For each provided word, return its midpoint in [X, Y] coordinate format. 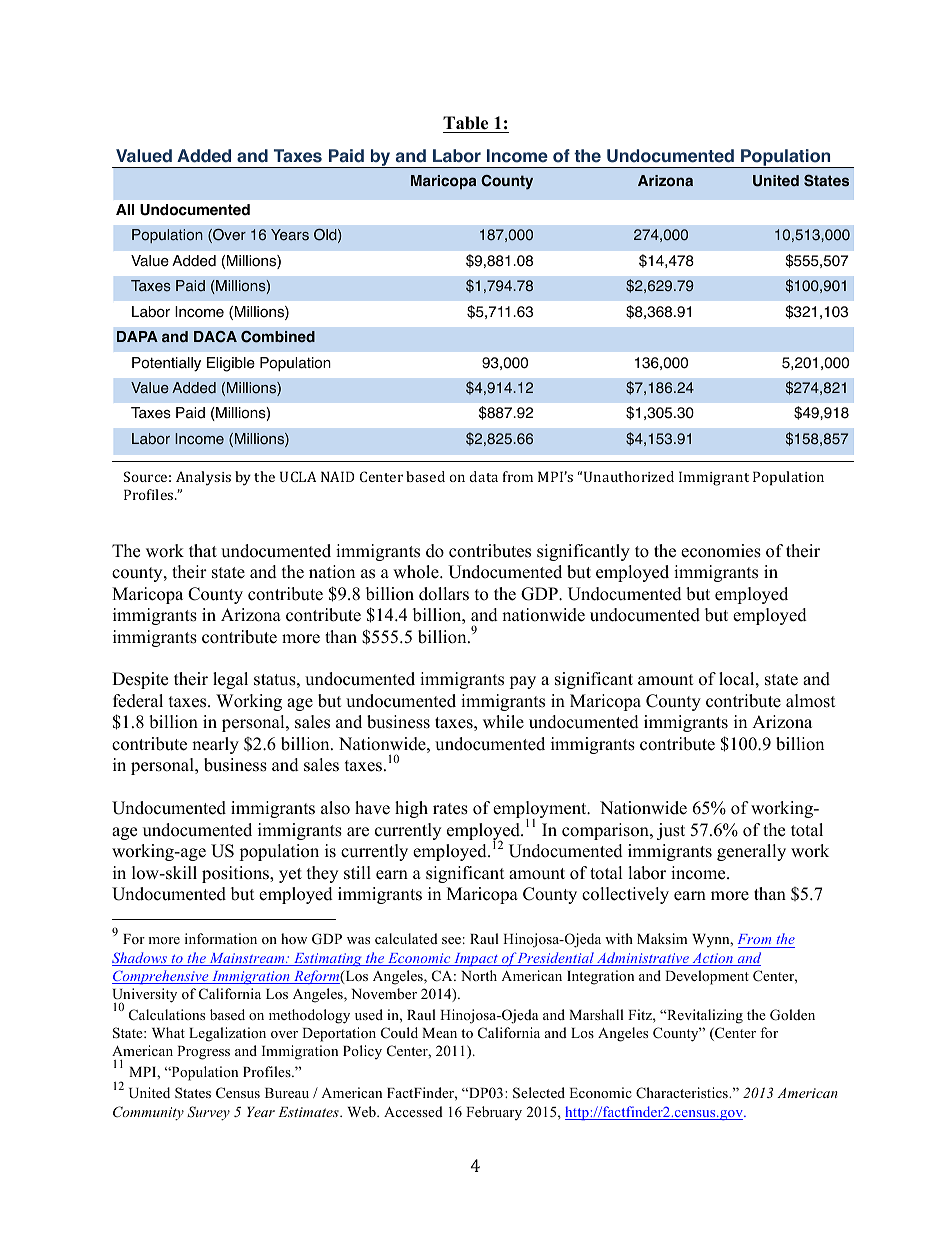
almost [811, 701]
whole [417, 572]
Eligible [231, 364]
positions [236, 874]
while [503, 722]
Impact [476, 959]
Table [465, 123]
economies [721, 551]
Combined [278, 337]
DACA [215, 337]
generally [751, 852]
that [203, 550]
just [671, 831]
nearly [215, 745]
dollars [444, 594]
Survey [208, 1113]
